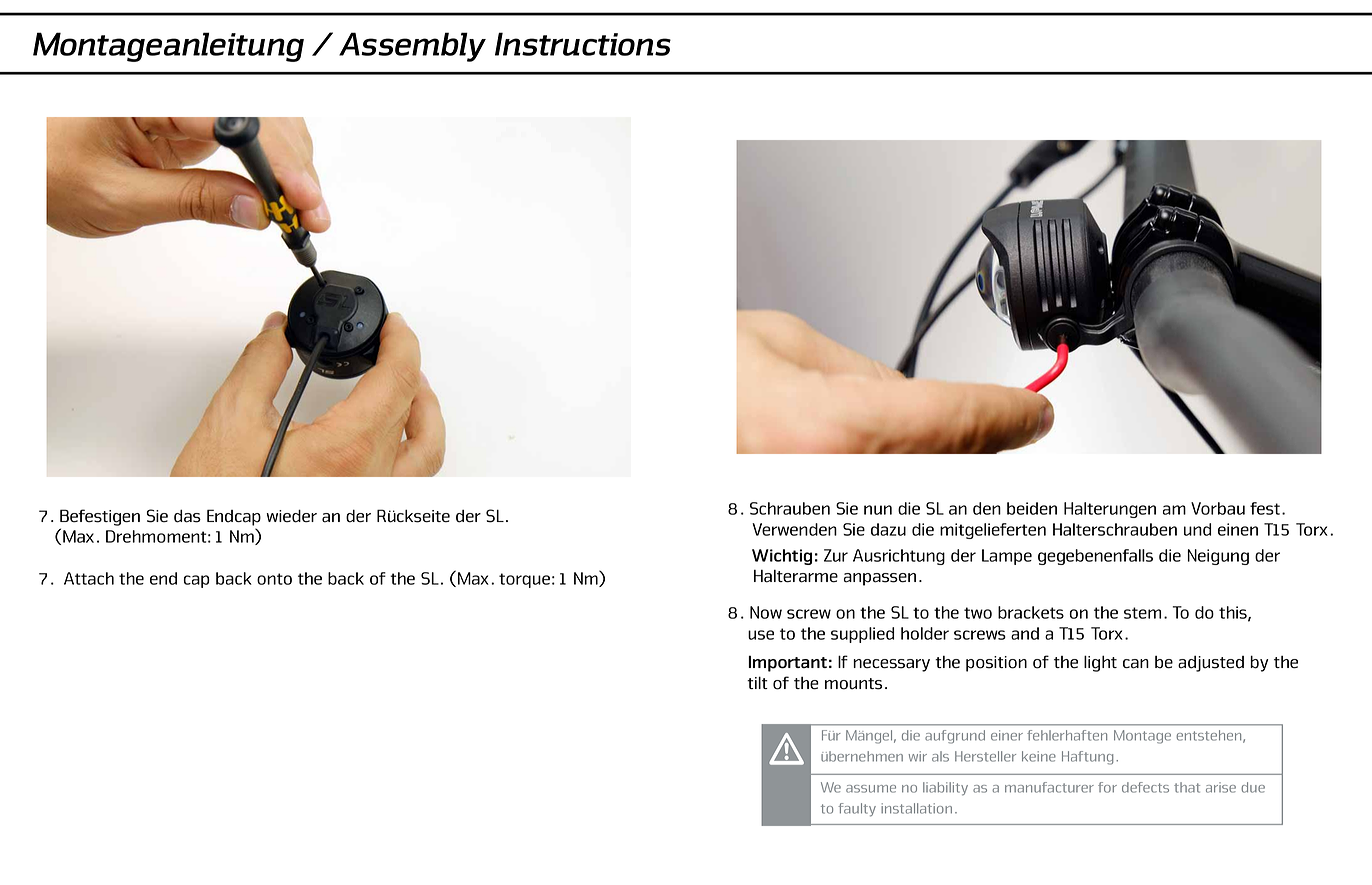  I want to click on Zur, so click(836, 555).
